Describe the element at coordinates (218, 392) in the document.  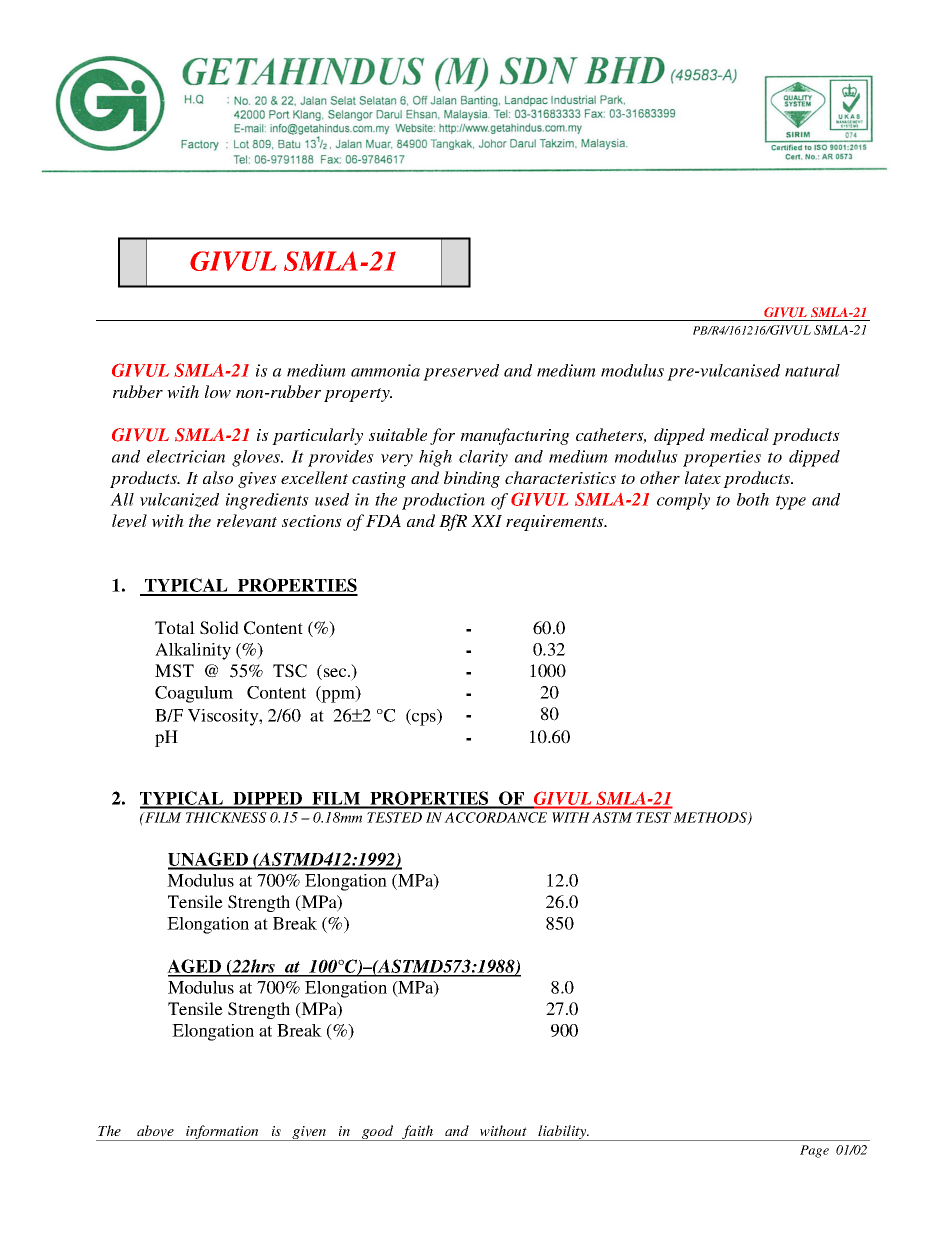
I see `low` at that location.
